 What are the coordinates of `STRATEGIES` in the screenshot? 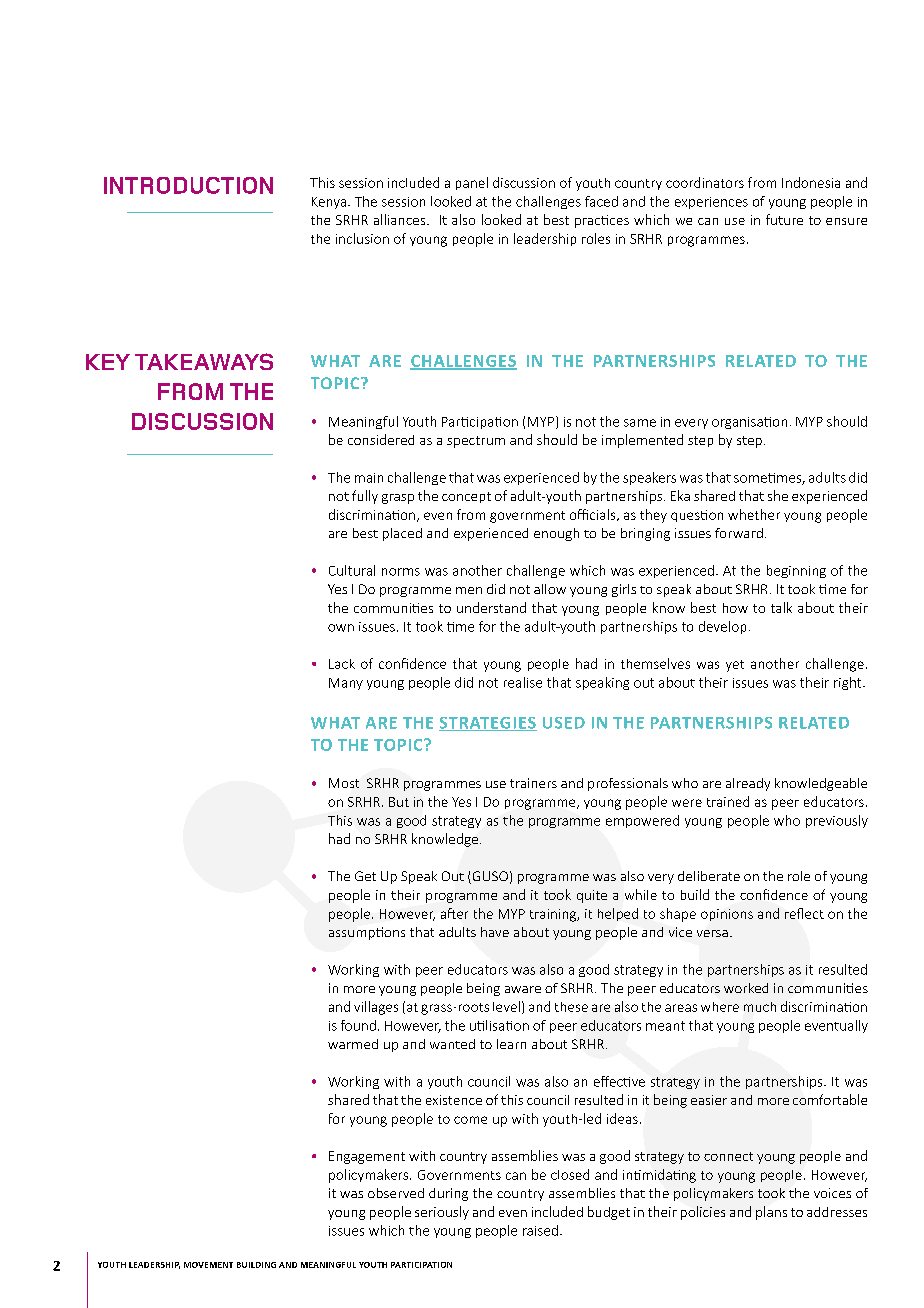 It's located at (488, 724).
